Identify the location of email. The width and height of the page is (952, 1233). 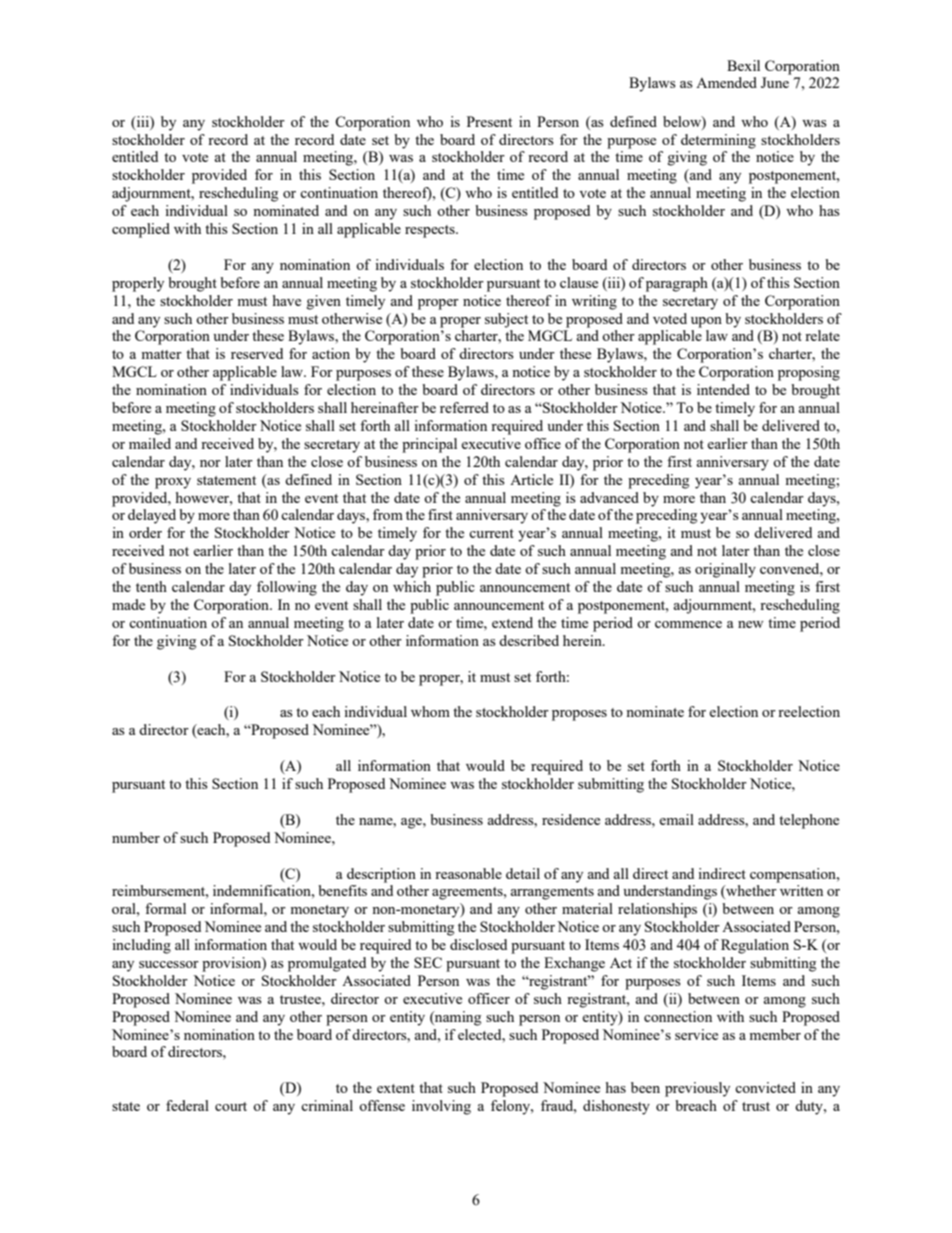
(676, 819).
